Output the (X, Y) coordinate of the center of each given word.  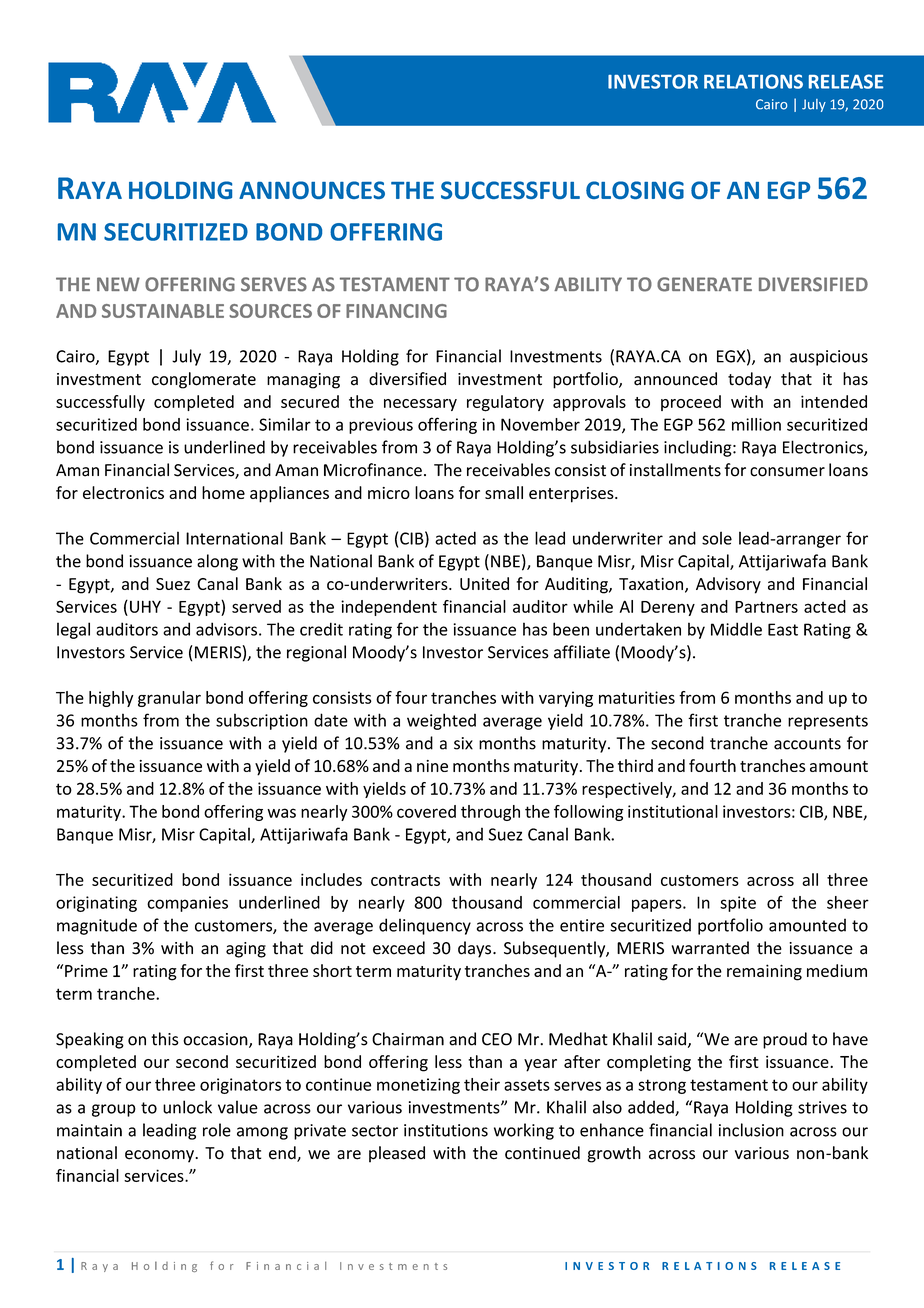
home (223, 492)
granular (169, 699)
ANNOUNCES (312, 190)
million (756, 424)
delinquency (425, 926)
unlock (187, 1107)
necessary (420, 405)
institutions (446, 1130)
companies (187, 904)
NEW (118, 284)
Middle (736, 629)
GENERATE (704, 284)
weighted (441, 721)
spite (738, 904)
